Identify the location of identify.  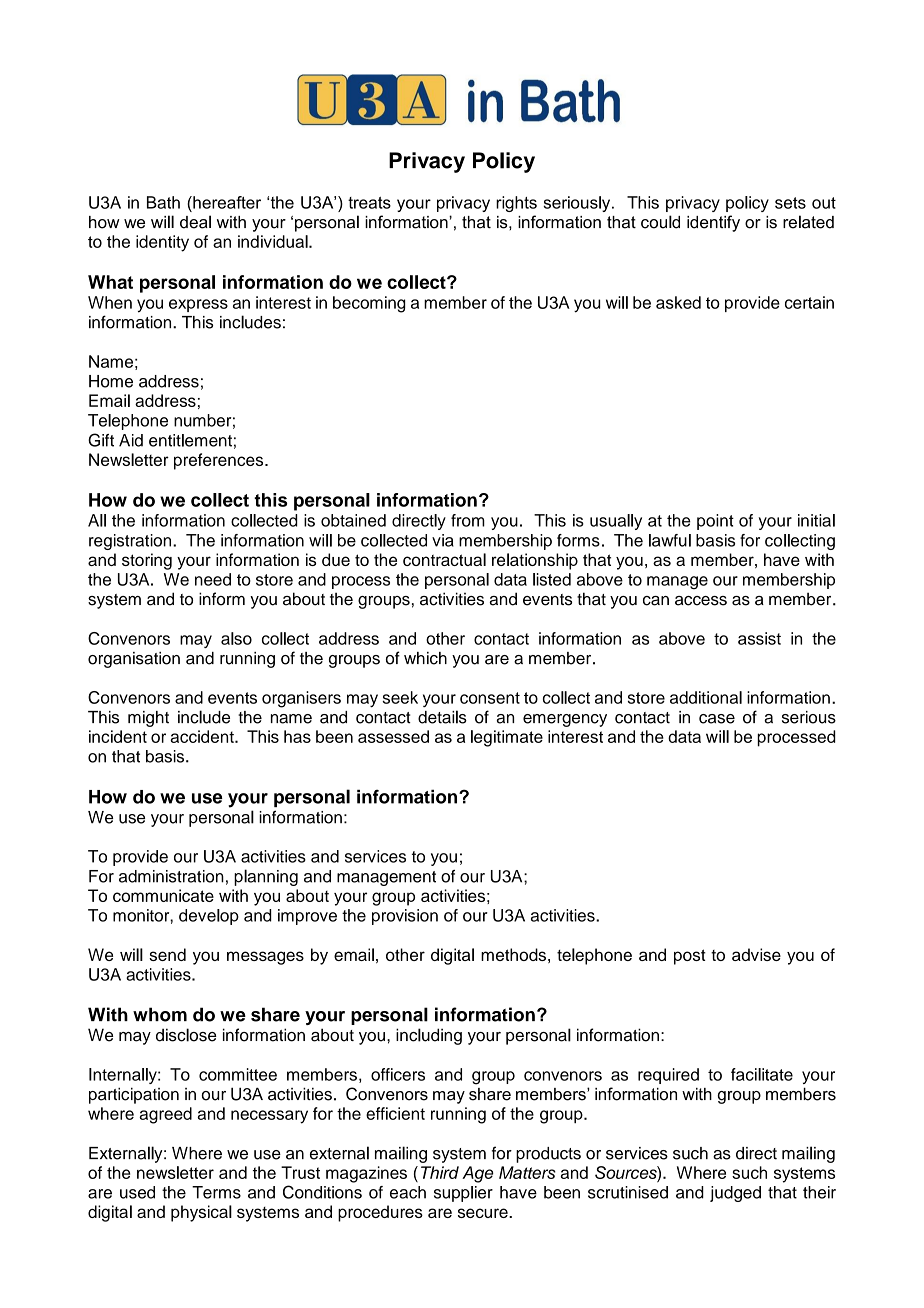
(713, 223).
